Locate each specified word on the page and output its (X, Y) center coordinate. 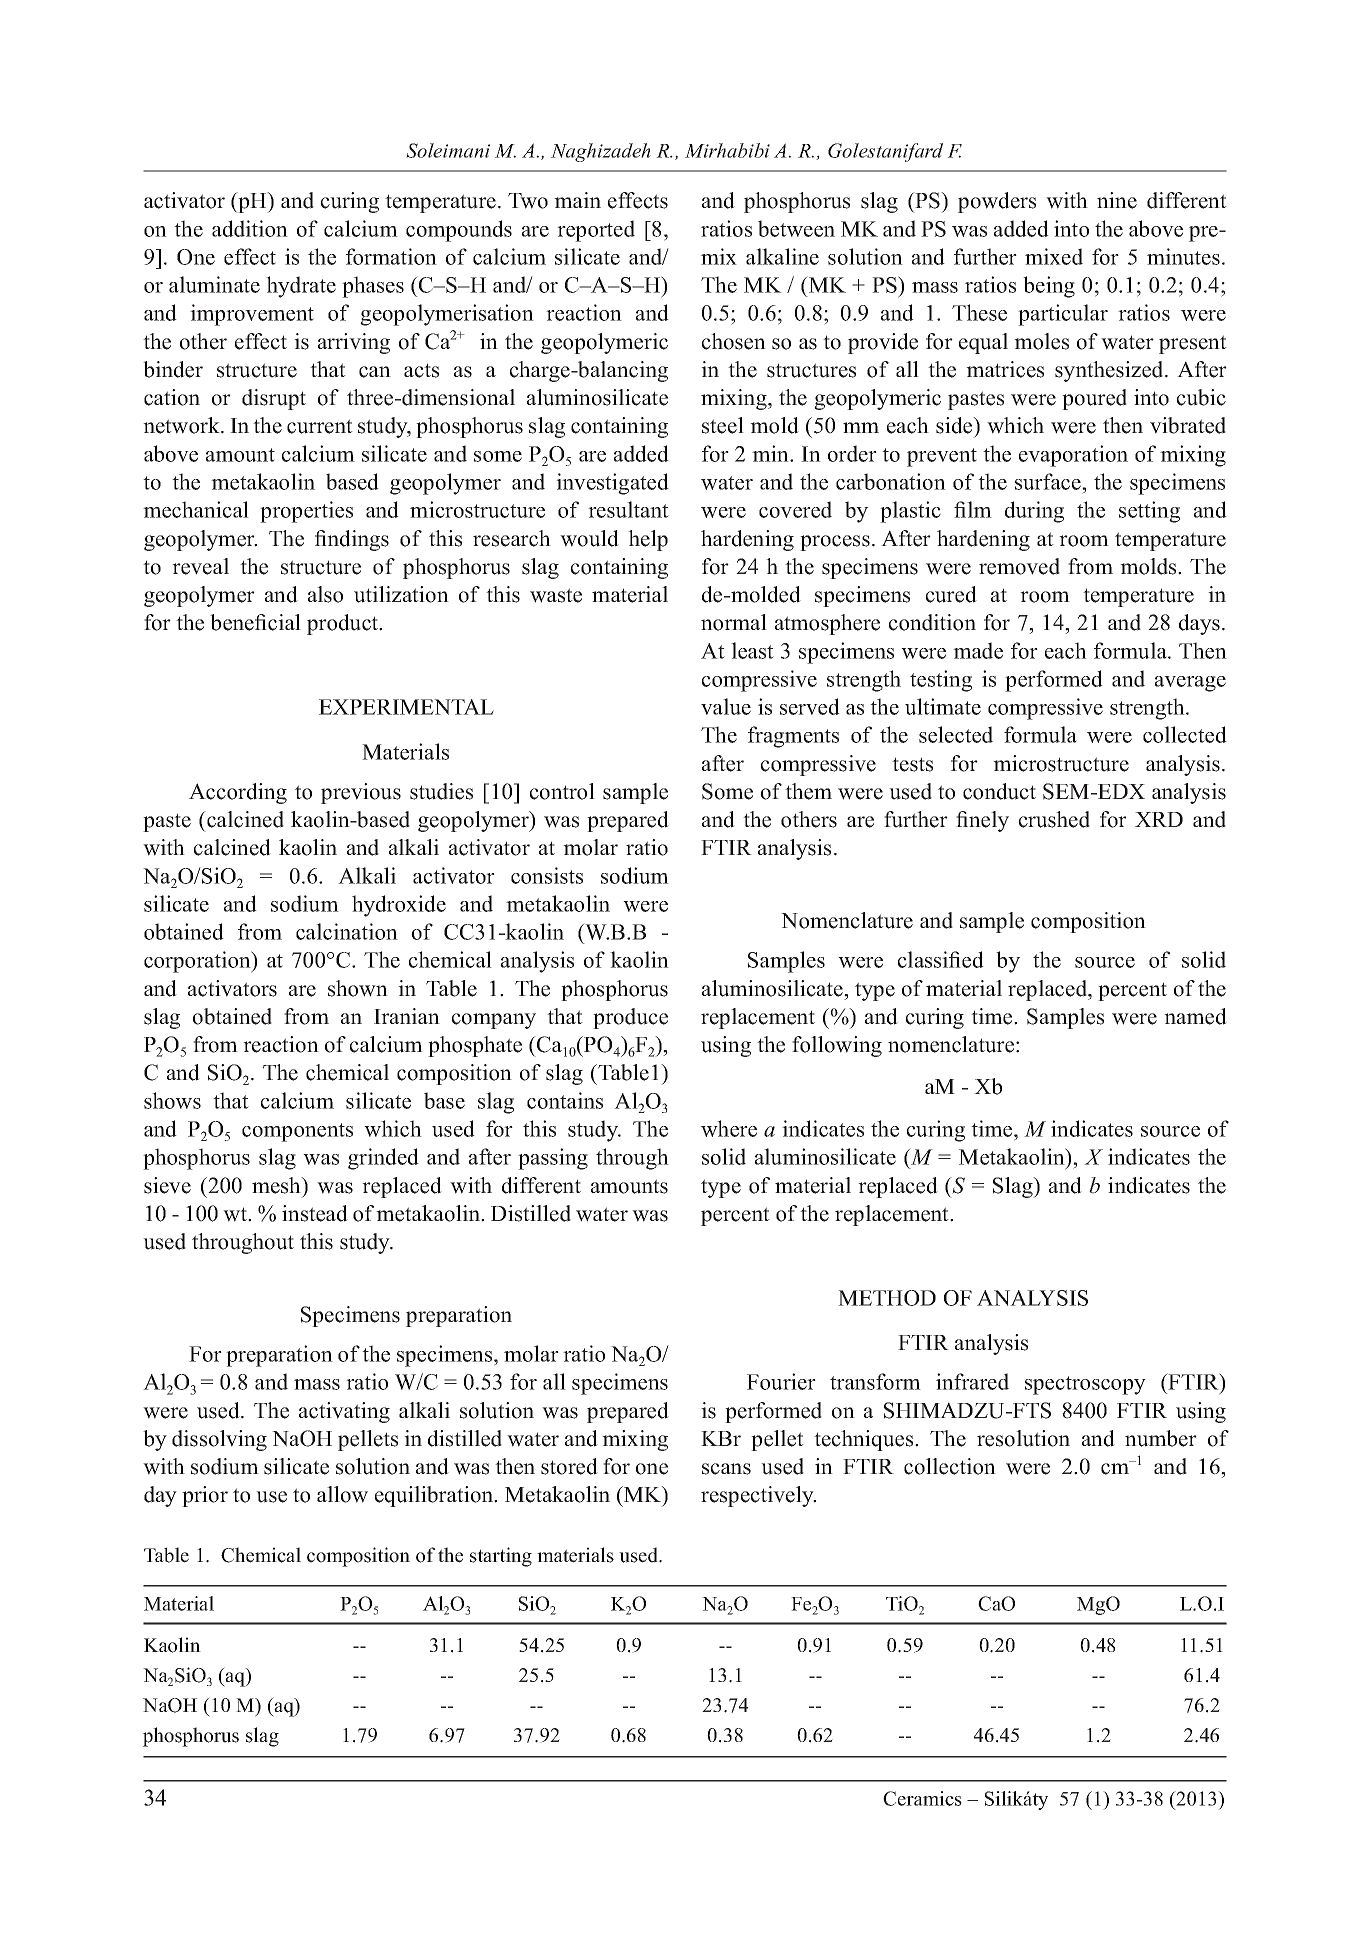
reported (596, 231)
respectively (758, 1496)
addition (250, 228)
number (1161, 1438)
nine (1117, 200)
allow (342, 1494)
